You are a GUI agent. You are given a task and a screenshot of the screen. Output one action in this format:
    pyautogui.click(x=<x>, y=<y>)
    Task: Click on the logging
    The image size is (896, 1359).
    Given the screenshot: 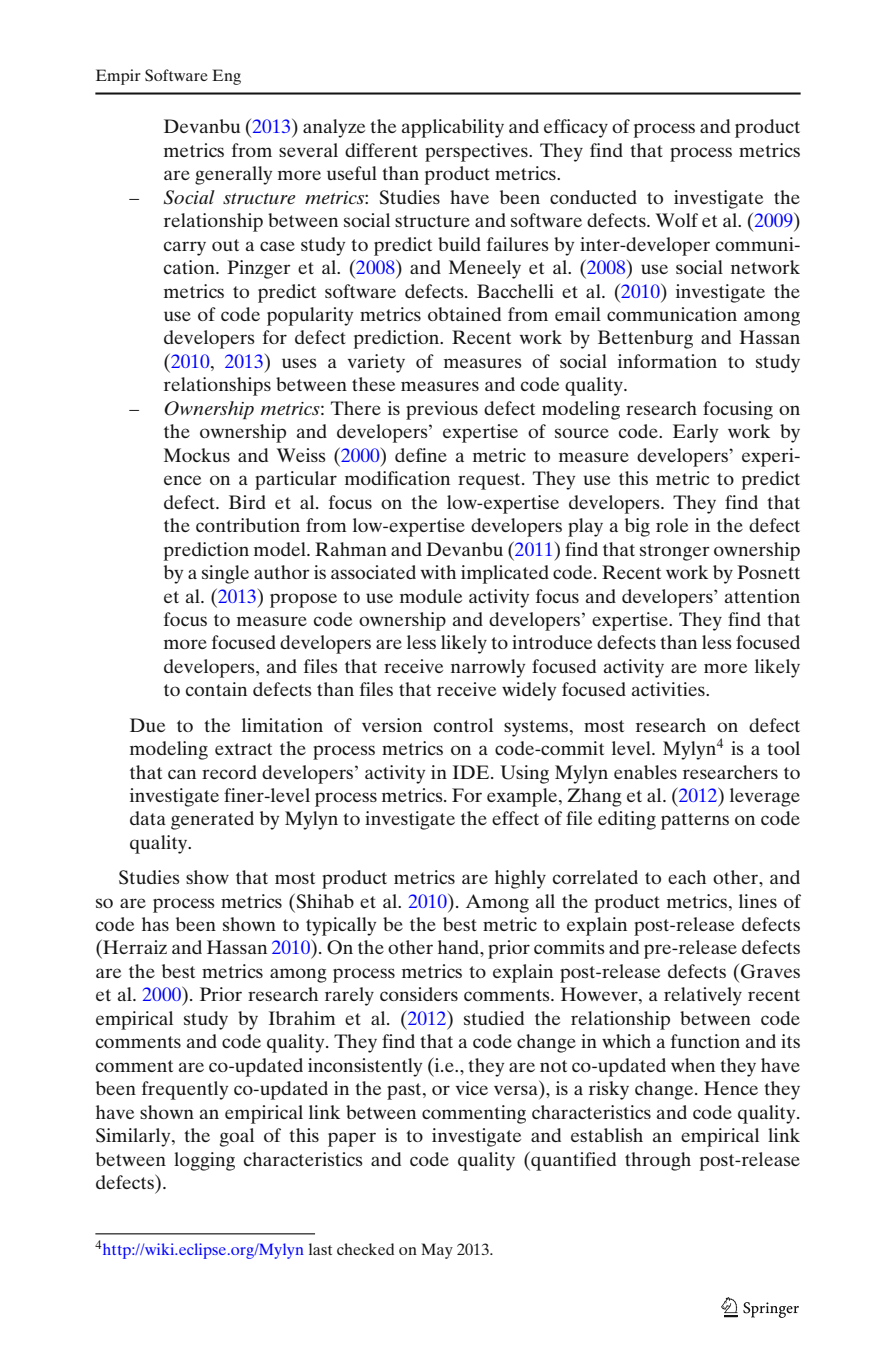 What is the action you would take?
    pyautogui.click(x=204, y=1161)
